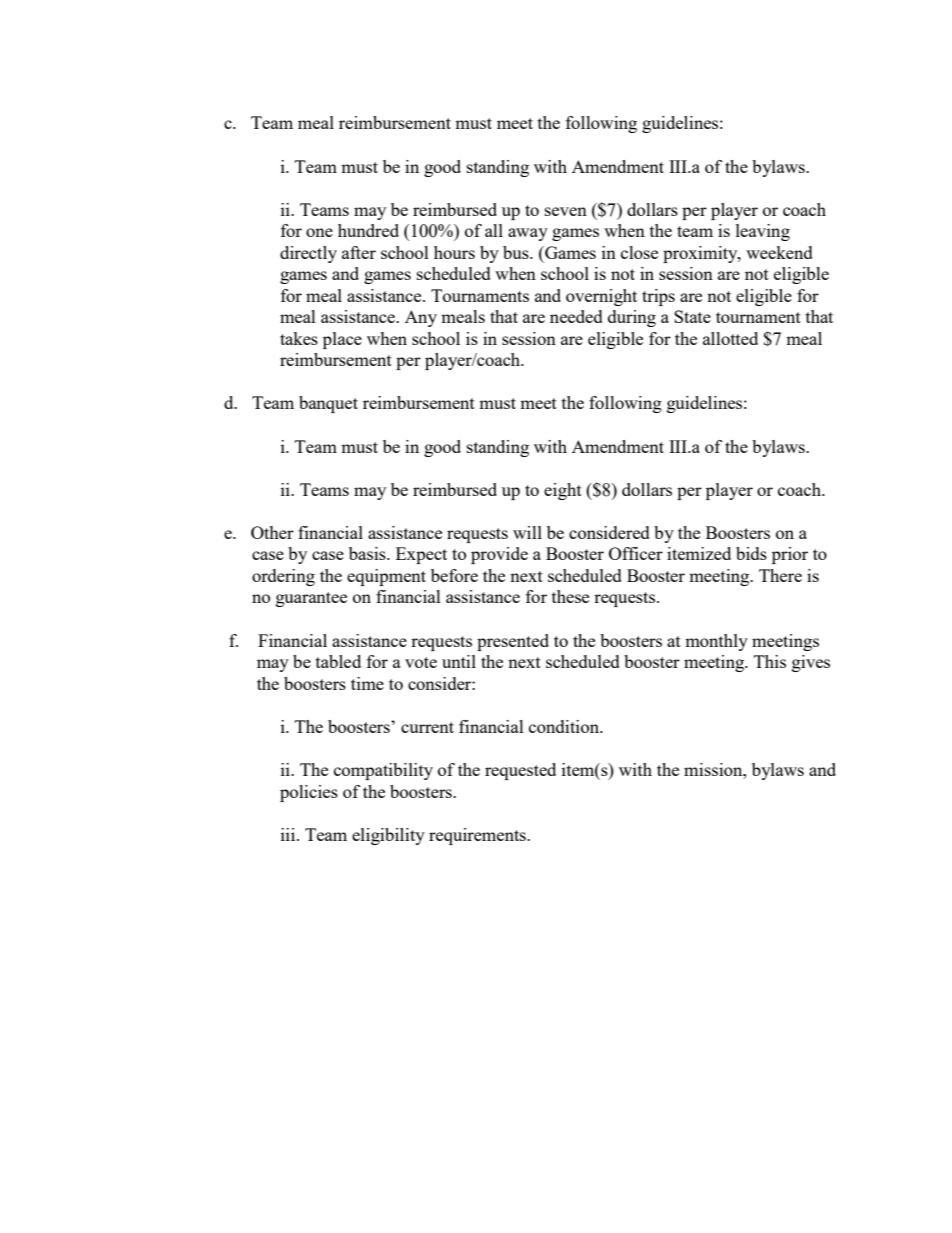  I want to click on guarantee, so click(311, 599).
